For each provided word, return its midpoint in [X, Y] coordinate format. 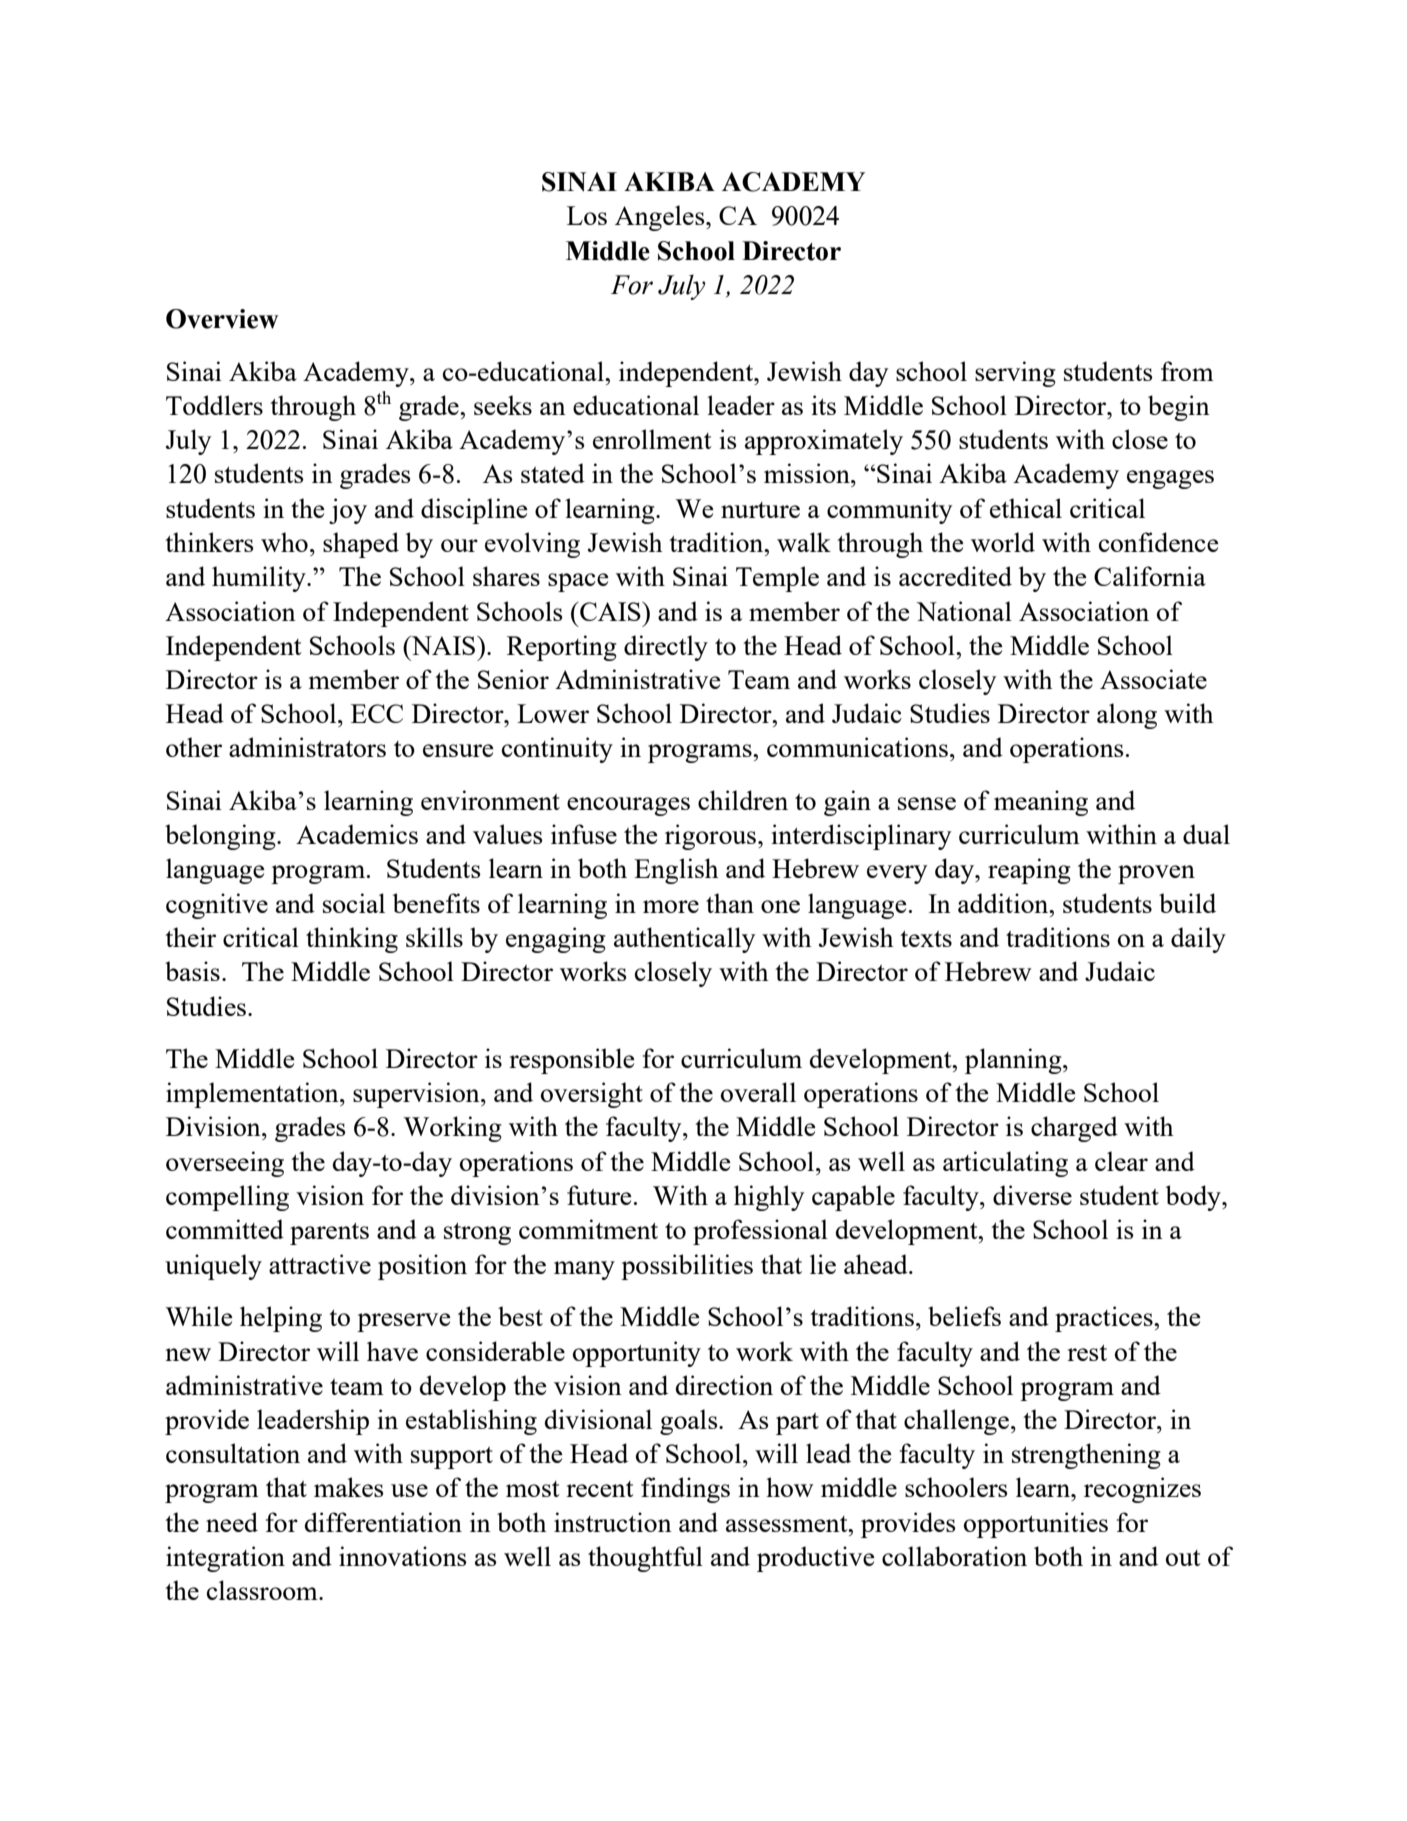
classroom [263, 1590]
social [354, 903]
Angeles [661, 218]
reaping [1029, 871]
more [671, 906]
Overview [222, 319]
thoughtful [645, 1559]
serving [1015, 374]
